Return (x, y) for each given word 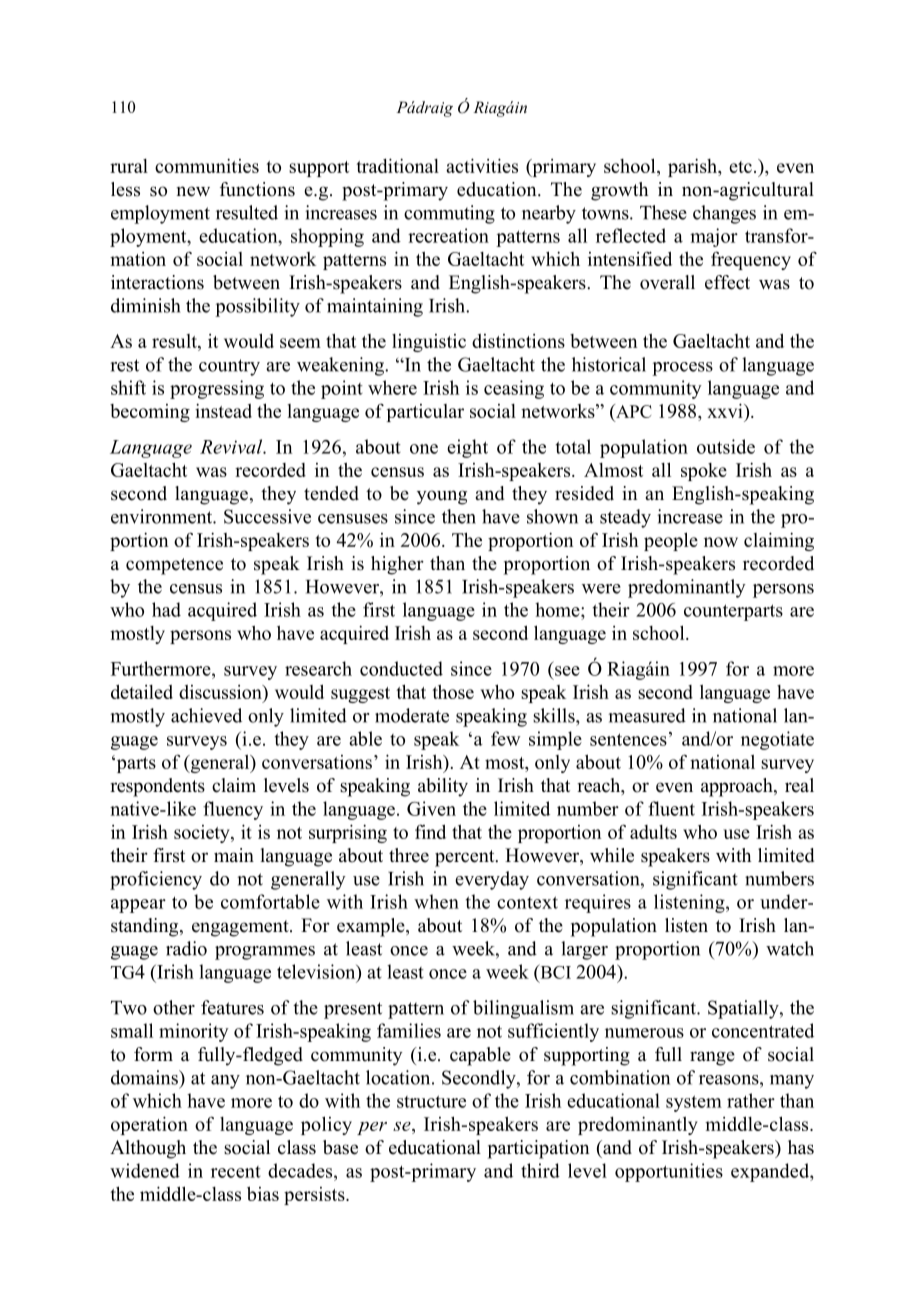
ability (443, 787)
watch (790, 948)
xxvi (726, 410)
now (721, 542)
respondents (157, 787)
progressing (217, 389)
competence (174, 566)
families (409, 1030)
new (193, 191)
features (232, 1007)
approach (738, 787)
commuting (449, 214)
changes (724, 214)
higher (397, 565)
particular (425, 413)
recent (236, 1172)
